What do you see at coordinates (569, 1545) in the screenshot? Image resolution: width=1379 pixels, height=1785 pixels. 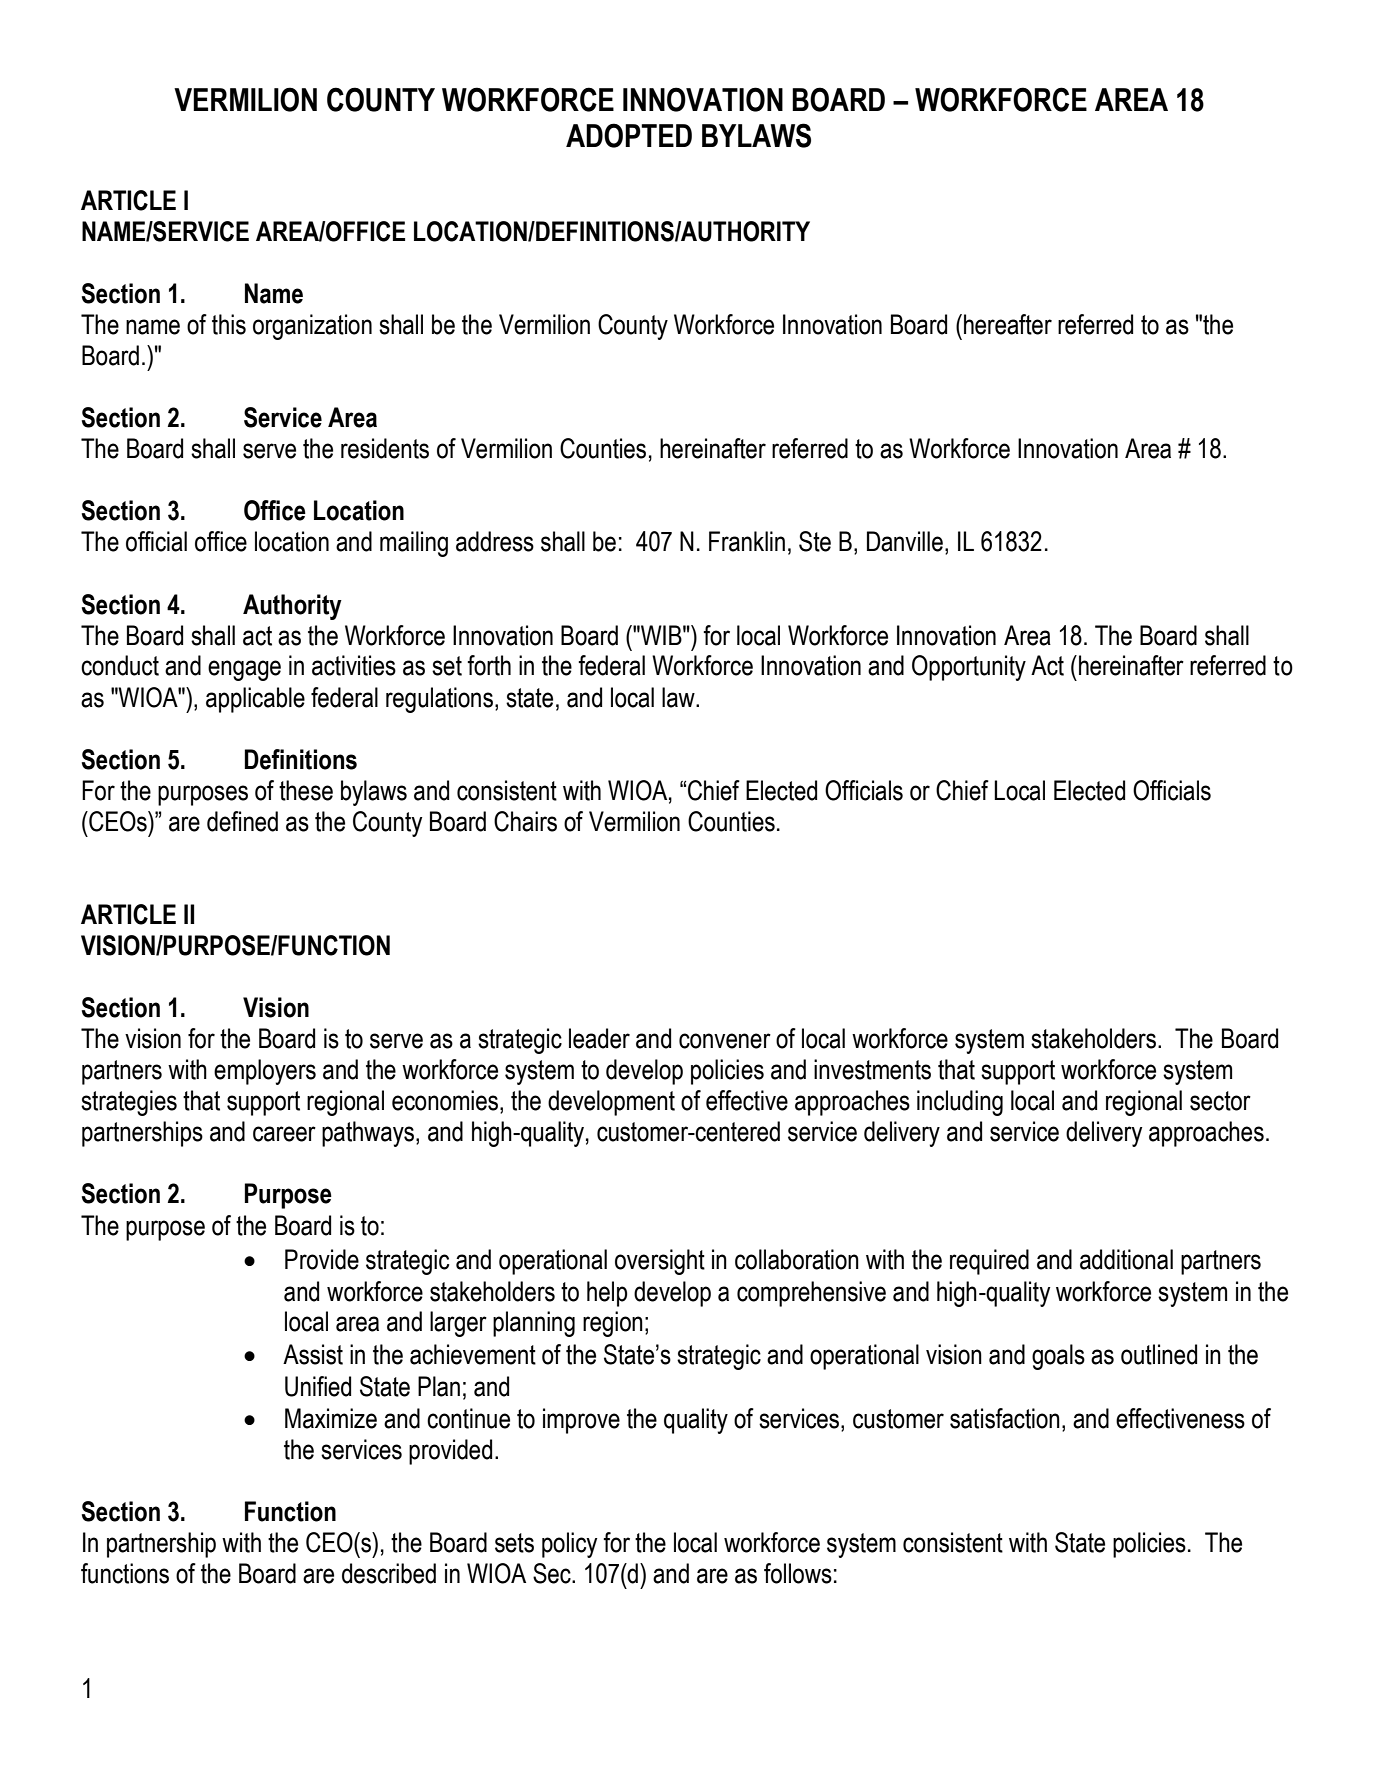 I see `policy` at bounding box center [569, 1545].
